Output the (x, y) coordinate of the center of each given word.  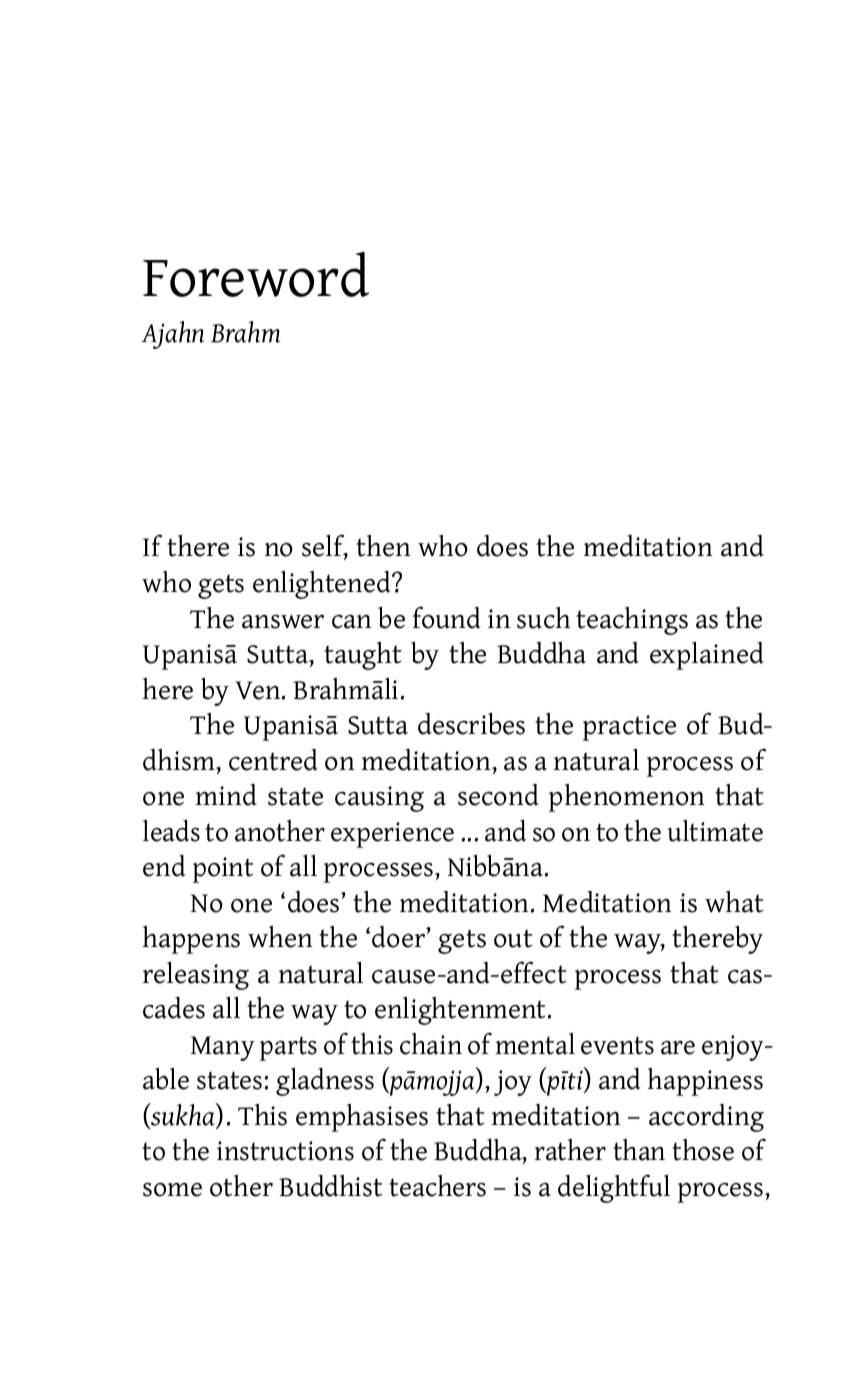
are (678, 1048)
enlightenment (460, 1011)
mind (226, 795)
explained (707, 655)
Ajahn (172, 335)
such (543, 618)
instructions (285, 1151)
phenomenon (627, 798)
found (447, 617)
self (325, 547)
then (383, 546)
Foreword (256, 274)
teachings (632, 621)
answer (283, 622)
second (498, 795)
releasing (196, 975)
